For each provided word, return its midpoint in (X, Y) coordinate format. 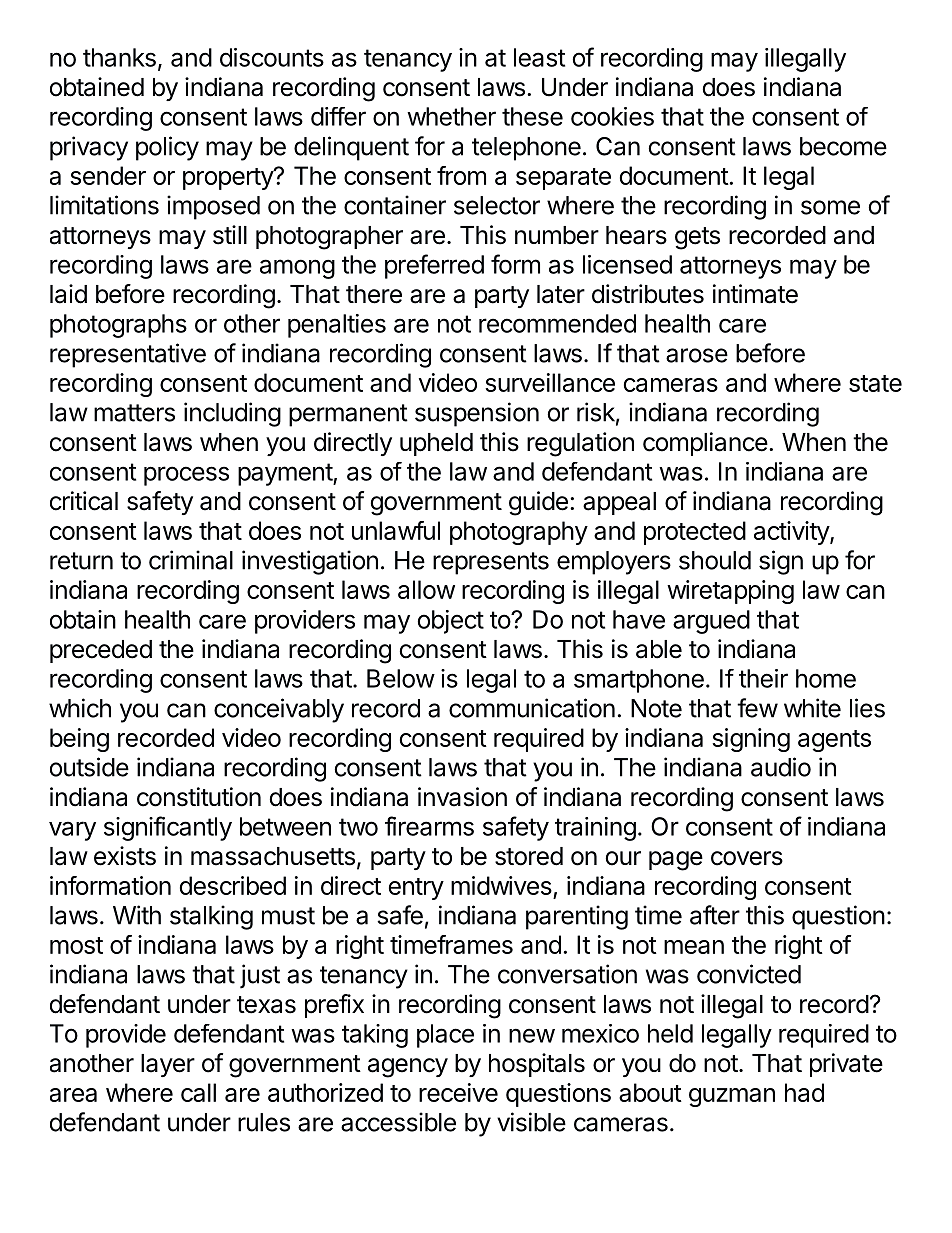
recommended (557, 323)
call (198, 1092)
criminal (191, 560)
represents (491, 563)
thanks (119, 57)
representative (128, 355)
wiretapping (730, 592)
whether (451, 116)
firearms (429, 826)
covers (747, 858)
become (843, 146)
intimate (755, 294)
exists (125, 856)
